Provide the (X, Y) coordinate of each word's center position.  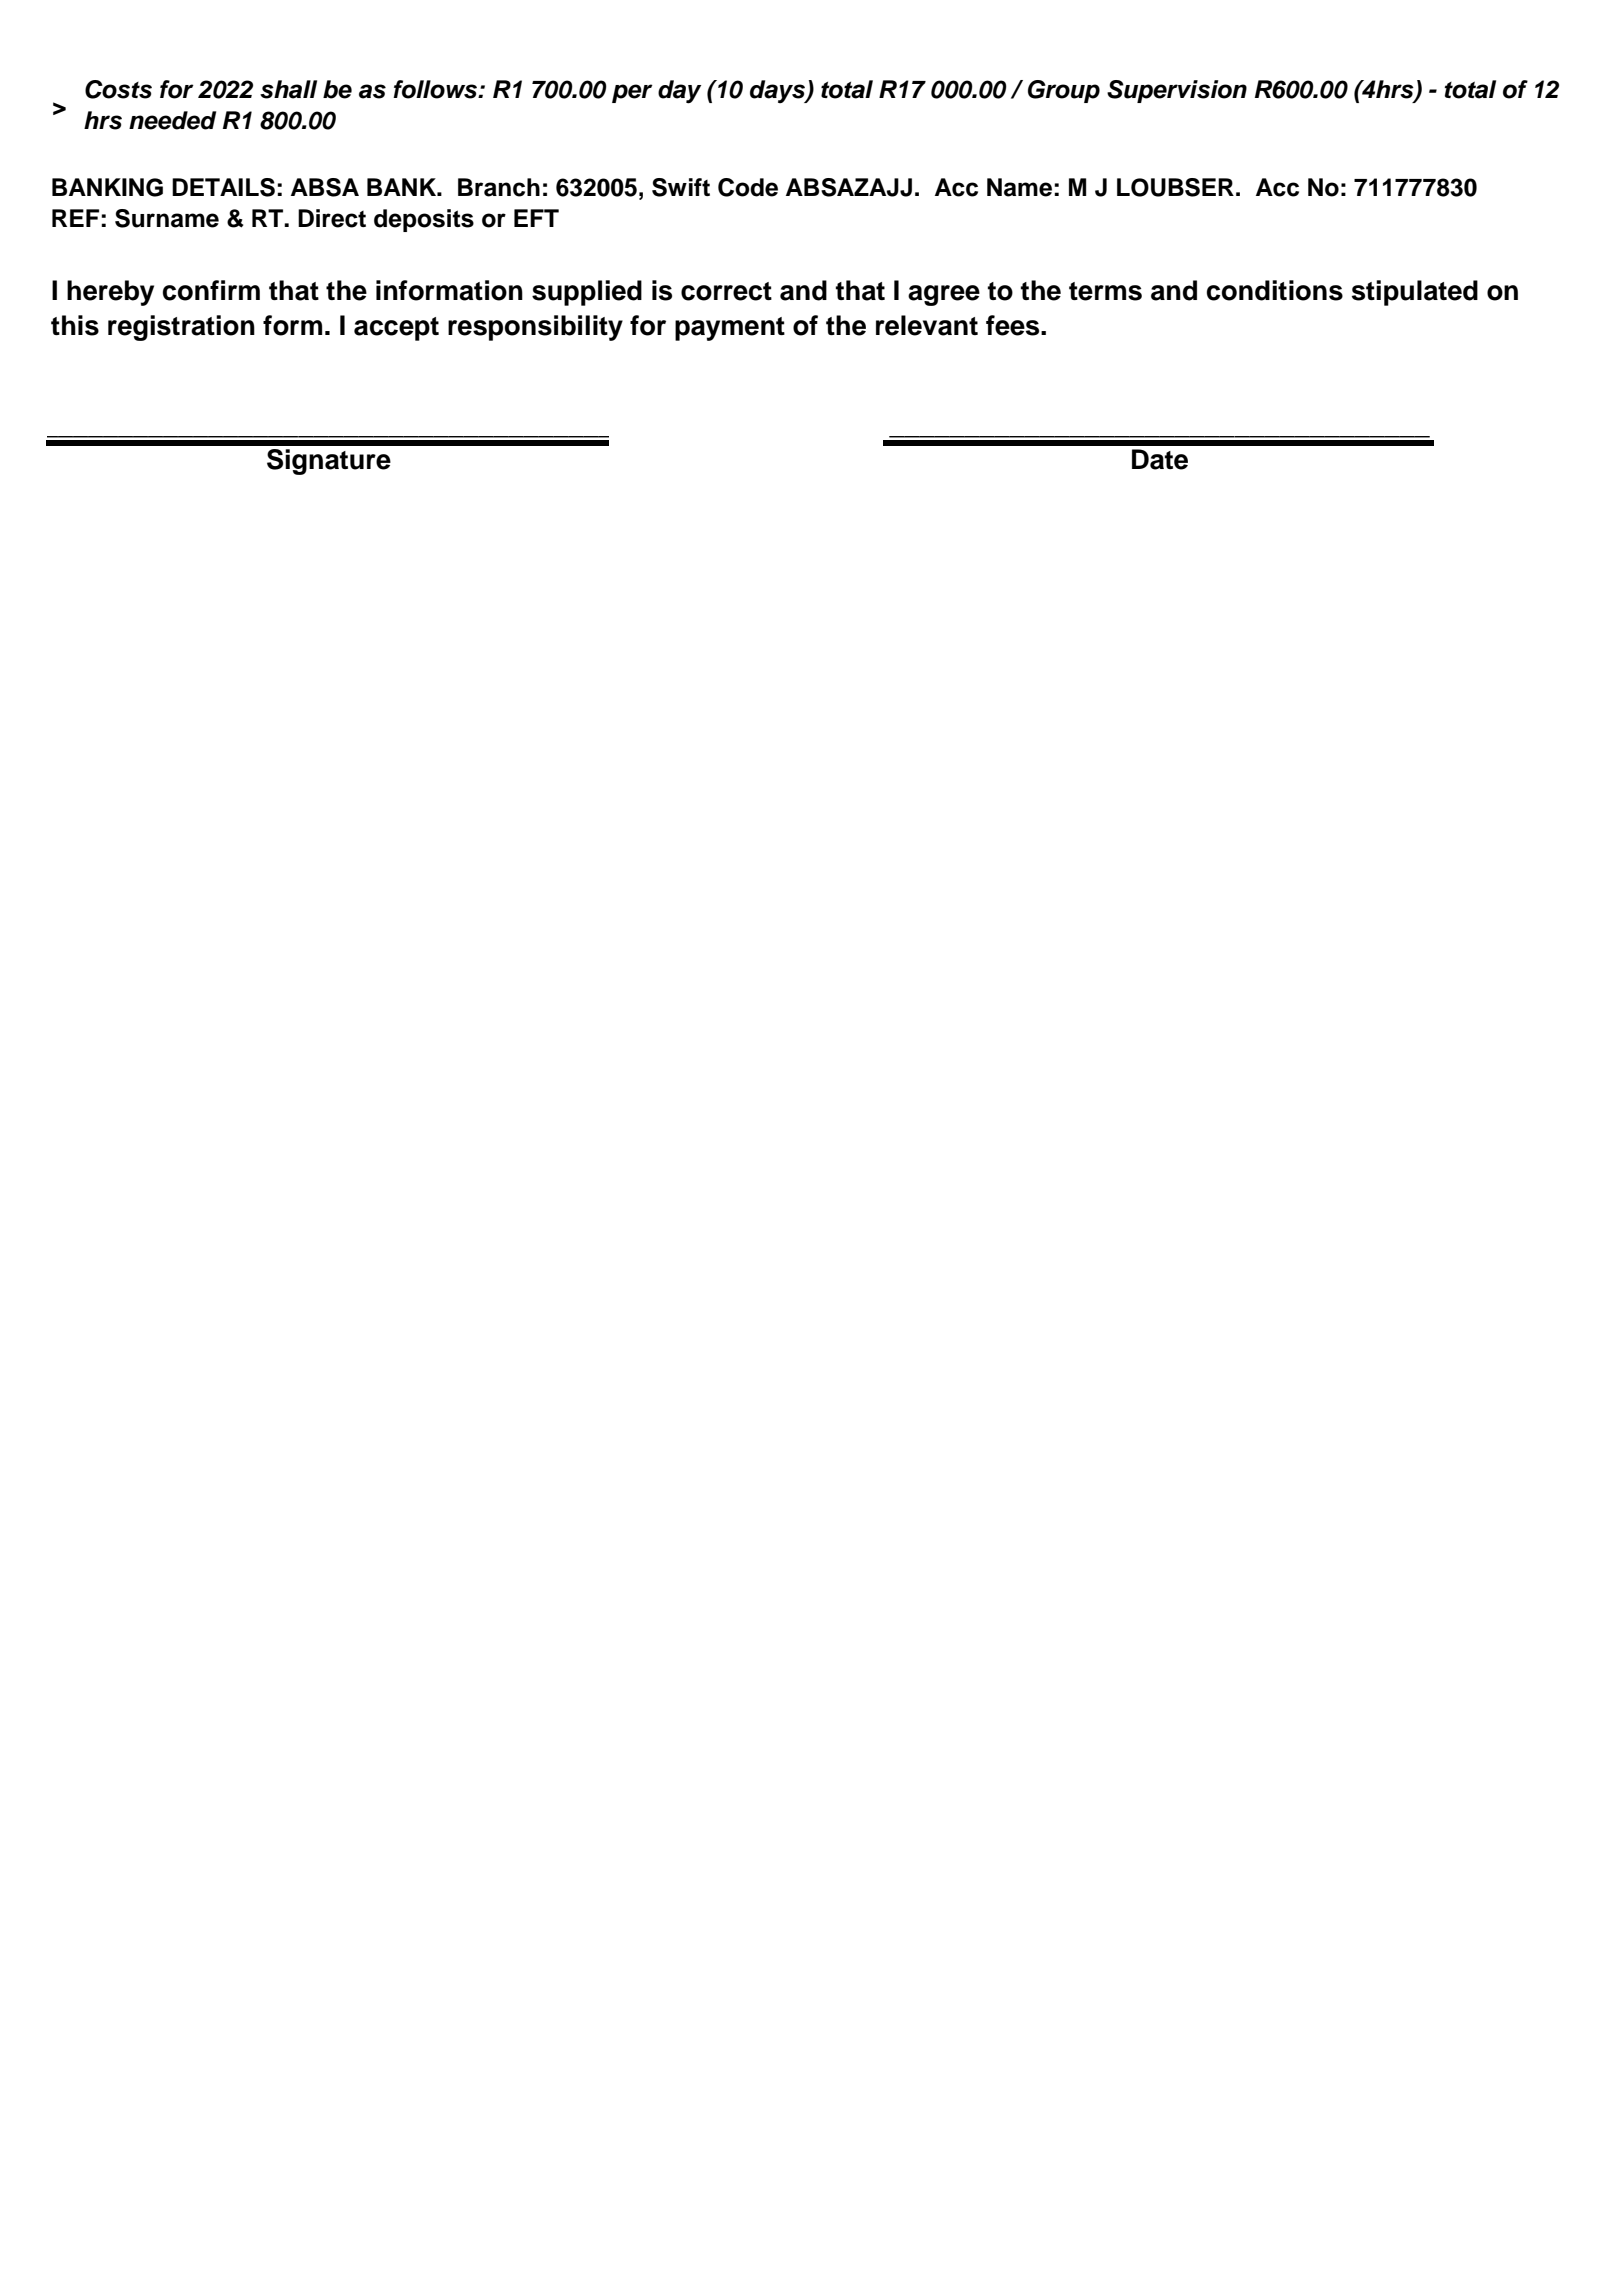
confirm (211, 290)
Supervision (1177, 91)
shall (288, 89)
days (778, 91)
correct (726, 291)
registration (181, 328)
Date (1160, 459)
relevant (927, 325)
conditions (1275, 290)
